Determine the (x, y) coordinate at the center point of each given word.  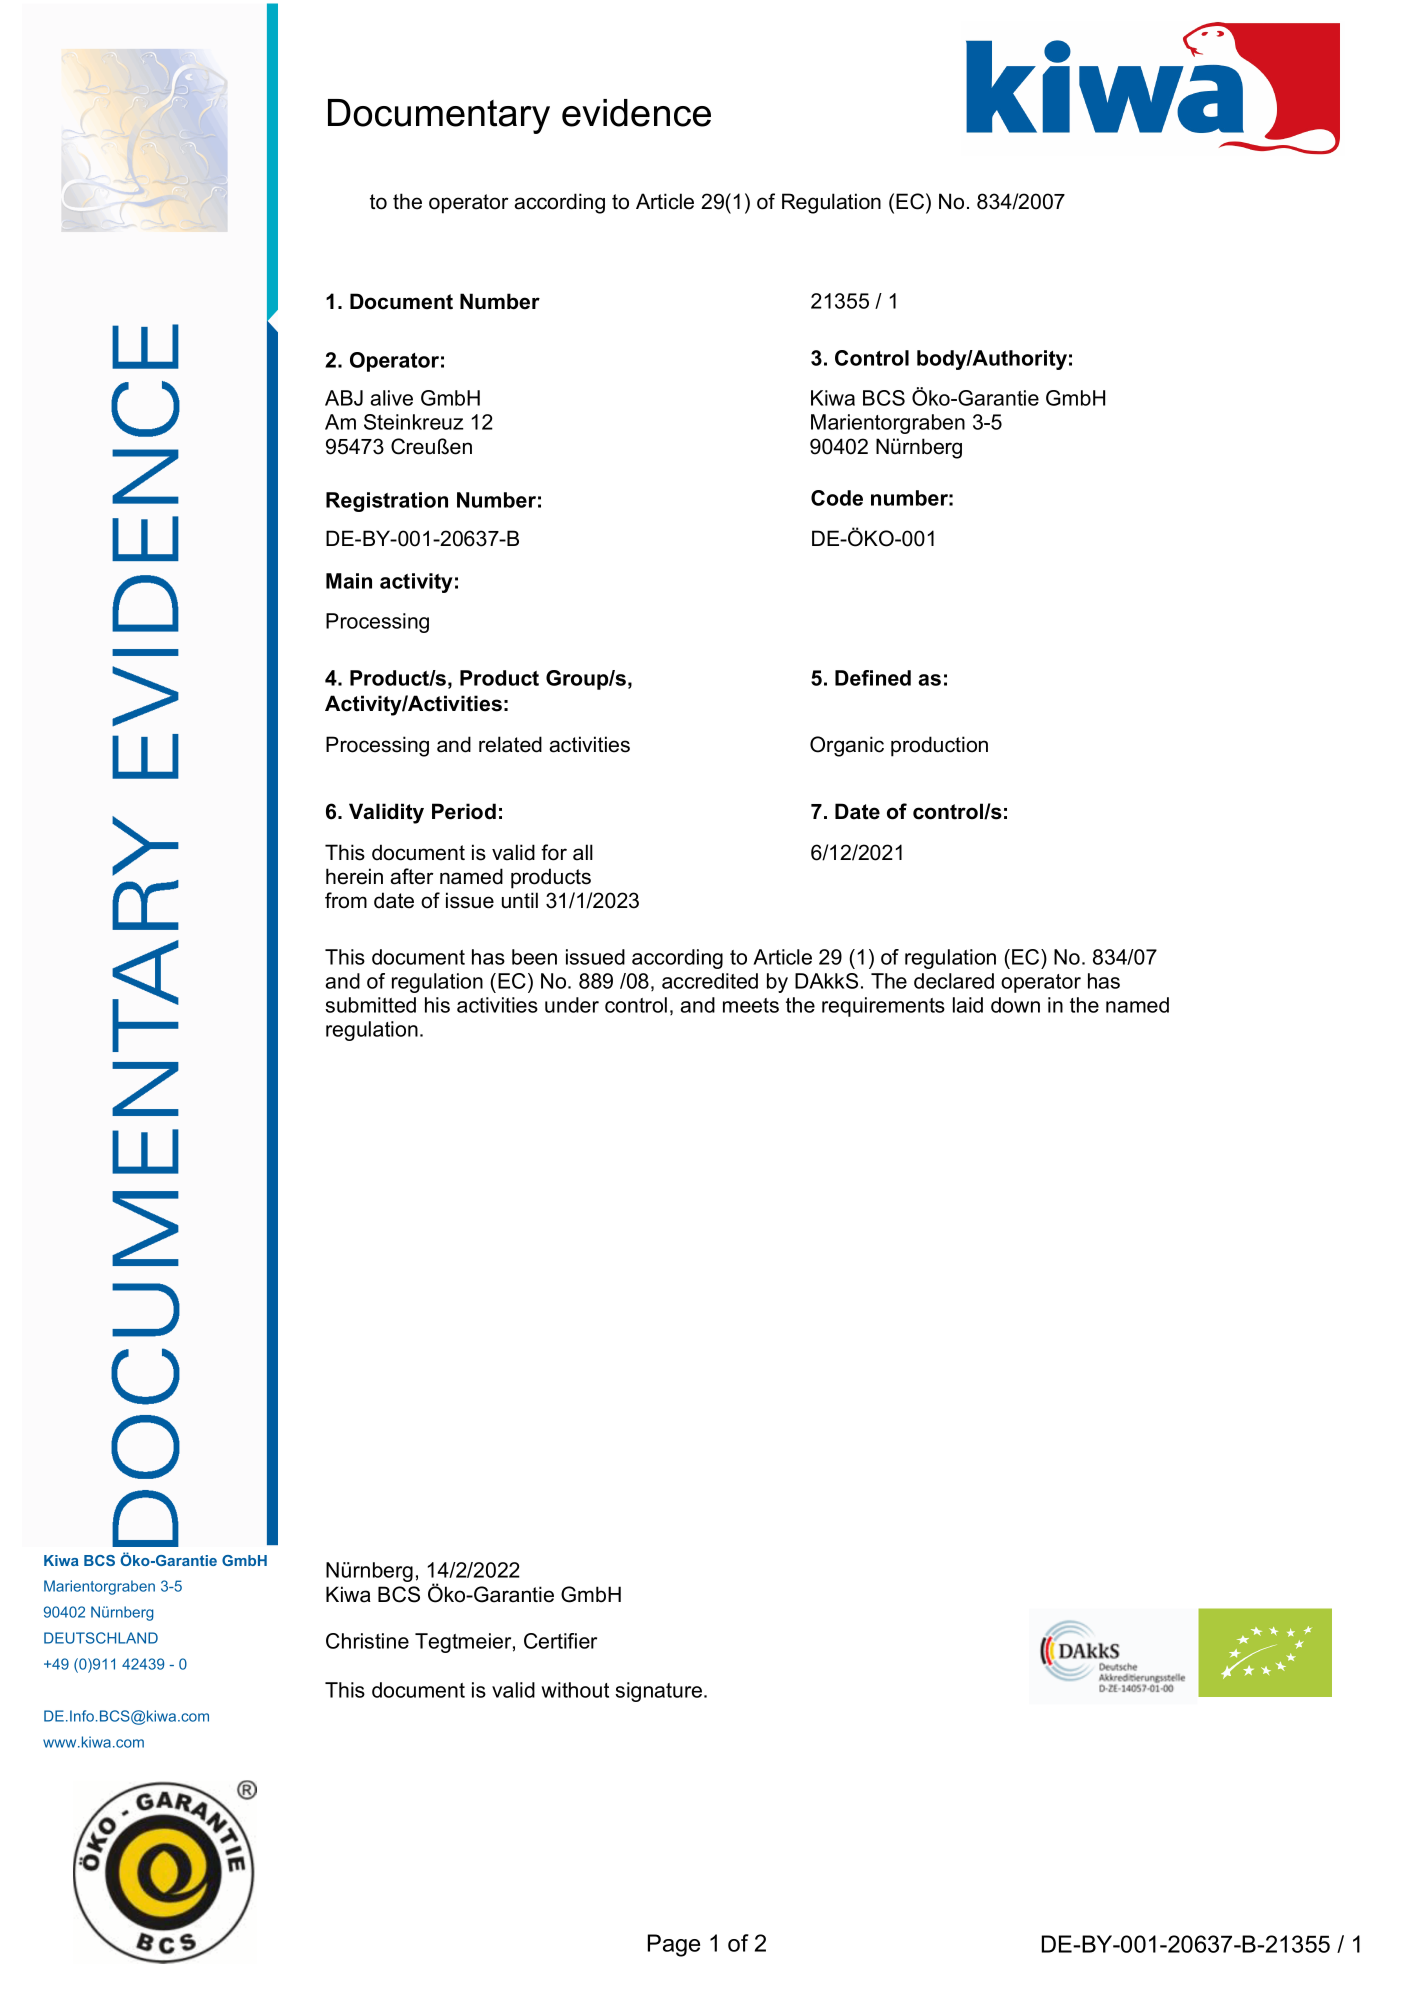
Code (837, 498)
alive (391, 398)
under (572, 1005)
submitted (370, 1005)
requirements (883, 1007)
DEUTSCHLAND (101, 1638)
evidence (636, 113)
